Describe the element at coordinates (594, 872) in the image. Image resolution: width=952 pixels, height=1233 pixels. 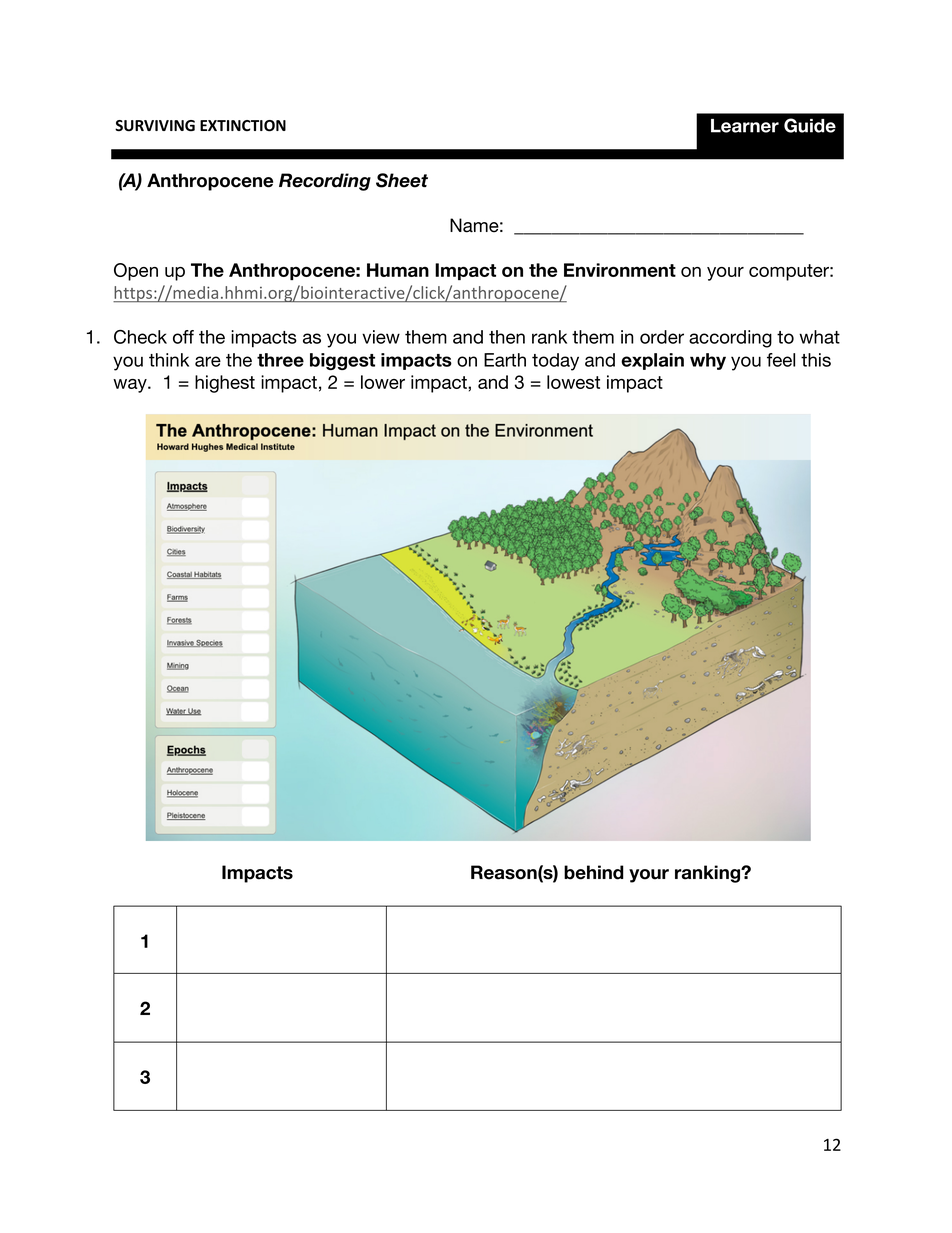
I see `behind` at that location.
